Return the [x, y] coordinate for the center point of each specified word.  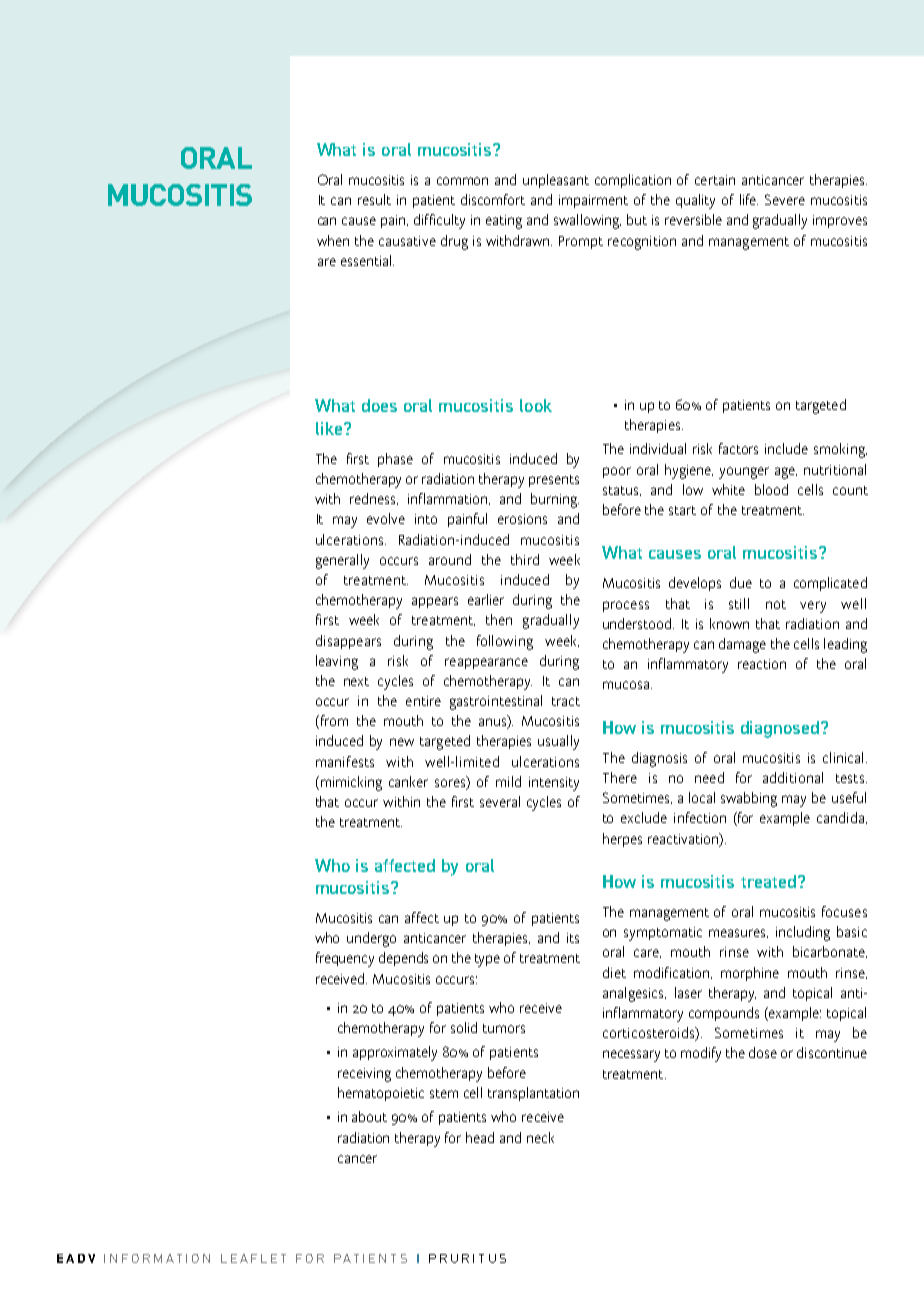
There [620, 777]
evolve [386, 518]
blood [771, 489]
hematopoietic [381, 1094]
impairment [593, 201]
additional [793, 777]
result [374, 199]
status [622, 491]
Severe [785, 199]
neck [540, 1137]
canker [408, 781]
